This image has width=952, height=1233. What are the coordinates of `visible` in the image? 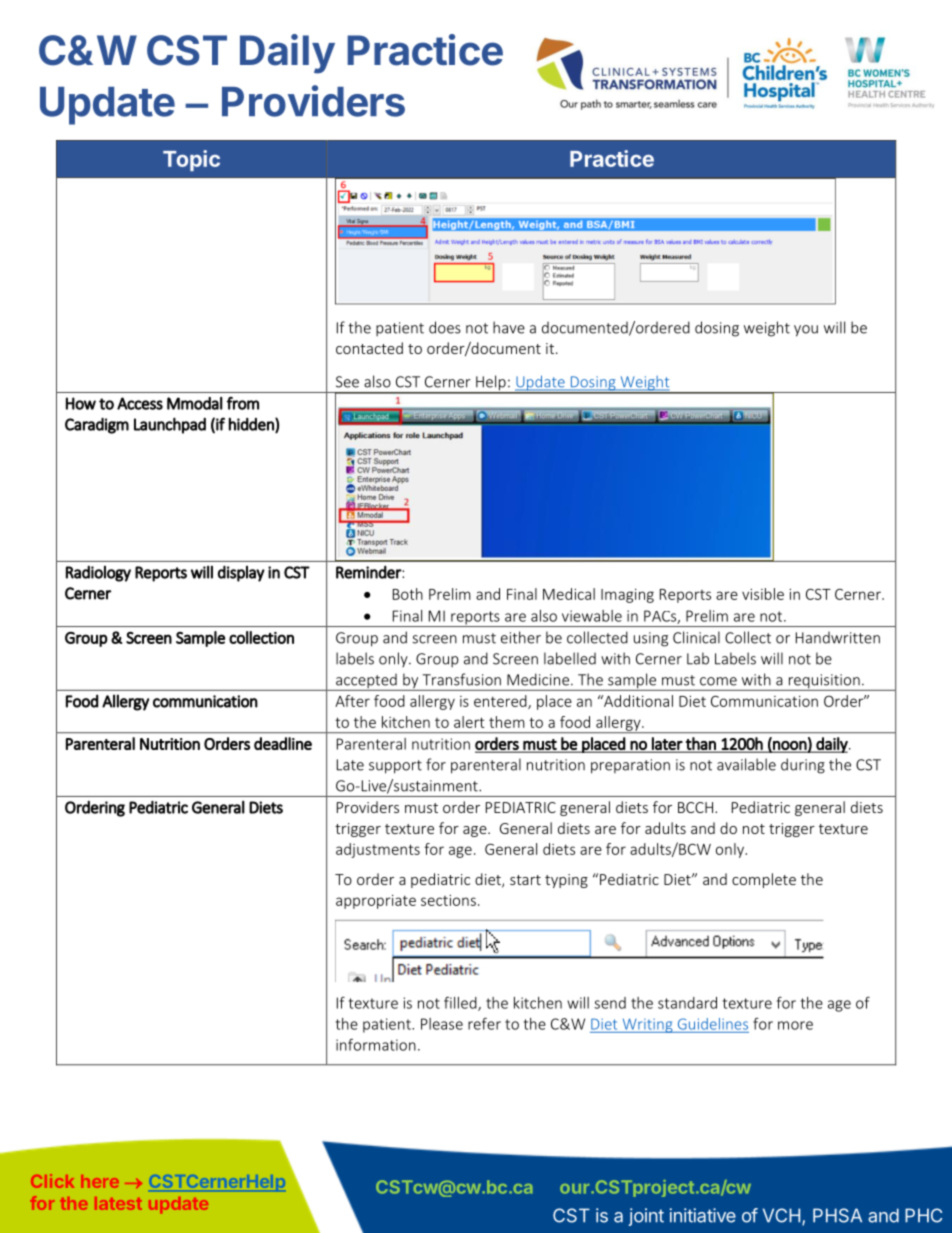 It's located at (763, 594).
